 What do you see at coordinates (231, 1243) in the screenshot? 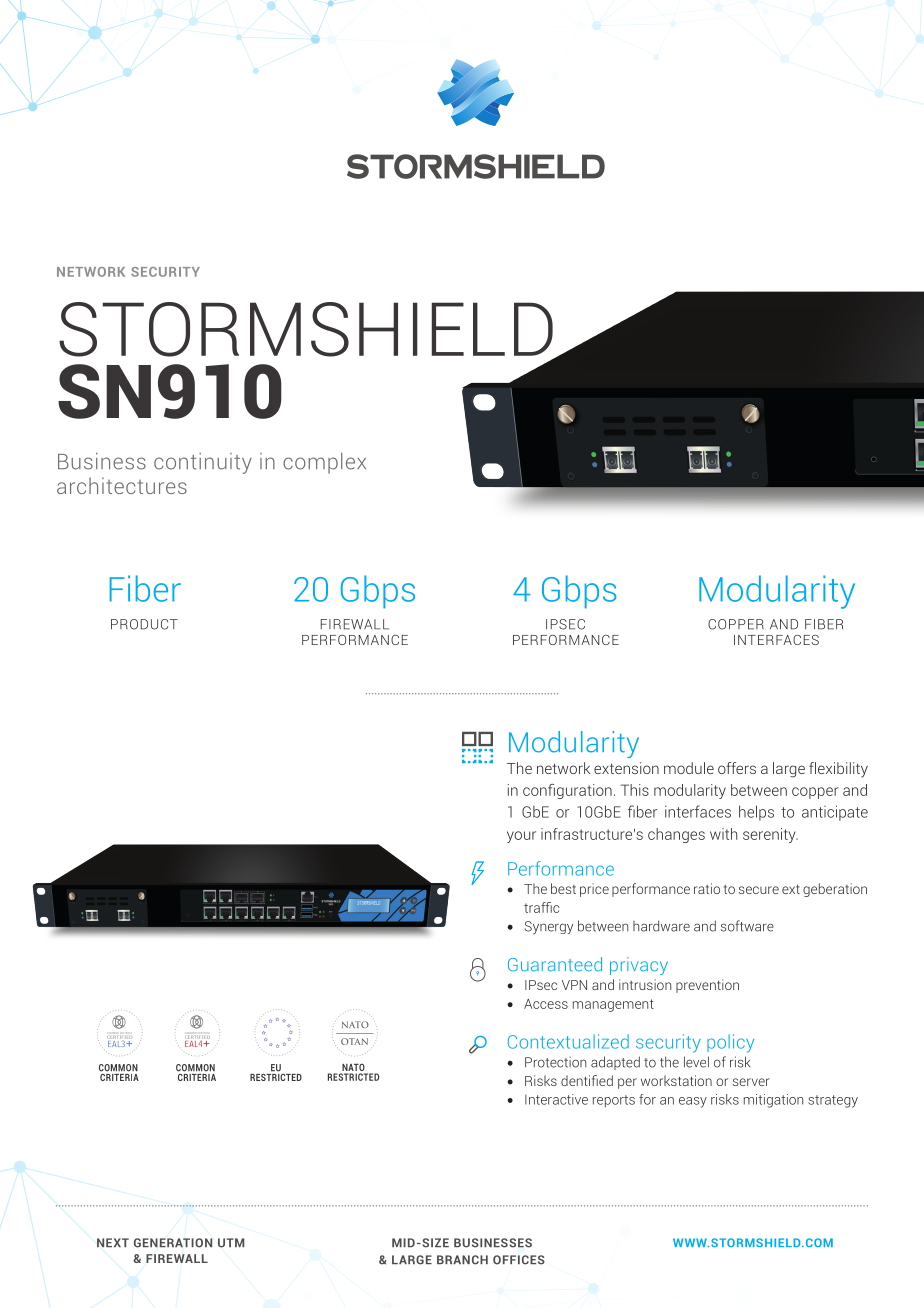
I see `UTM` at bounding box center [231, 1243].
